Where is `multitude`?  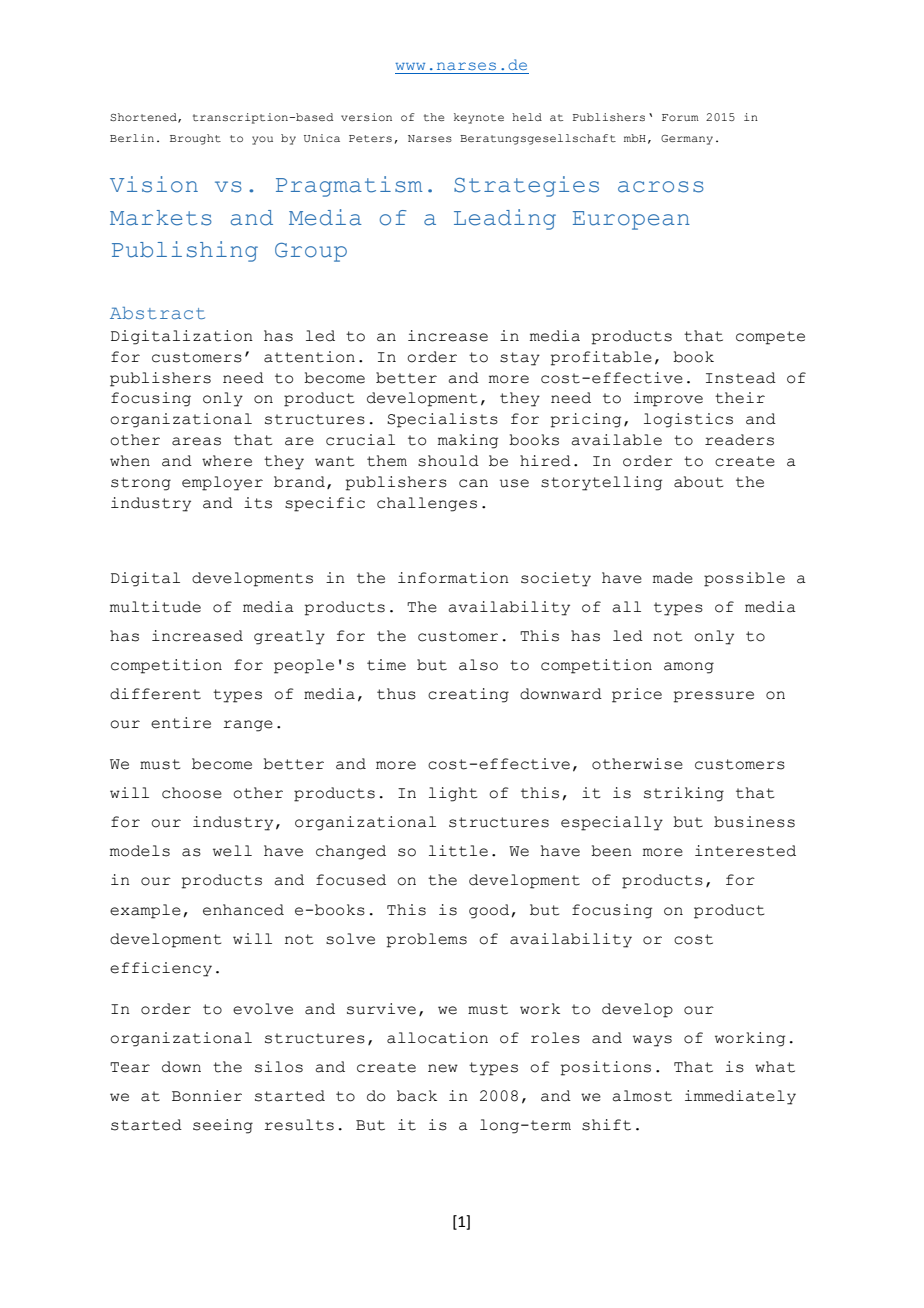 multitude is located at coordinates (155, 607).
